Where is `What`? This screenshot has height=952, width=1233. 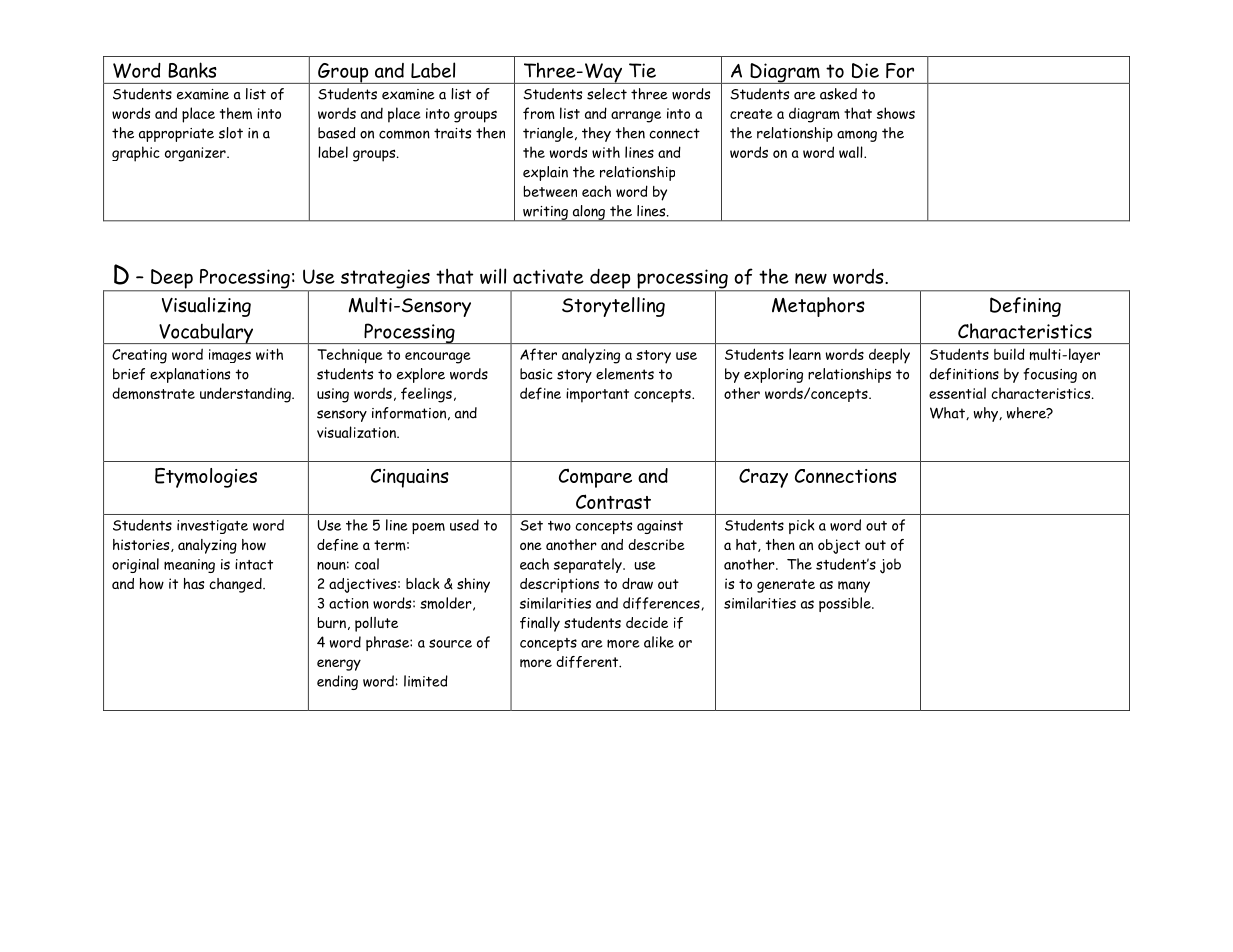
What is located at coordinates (948, 413).
